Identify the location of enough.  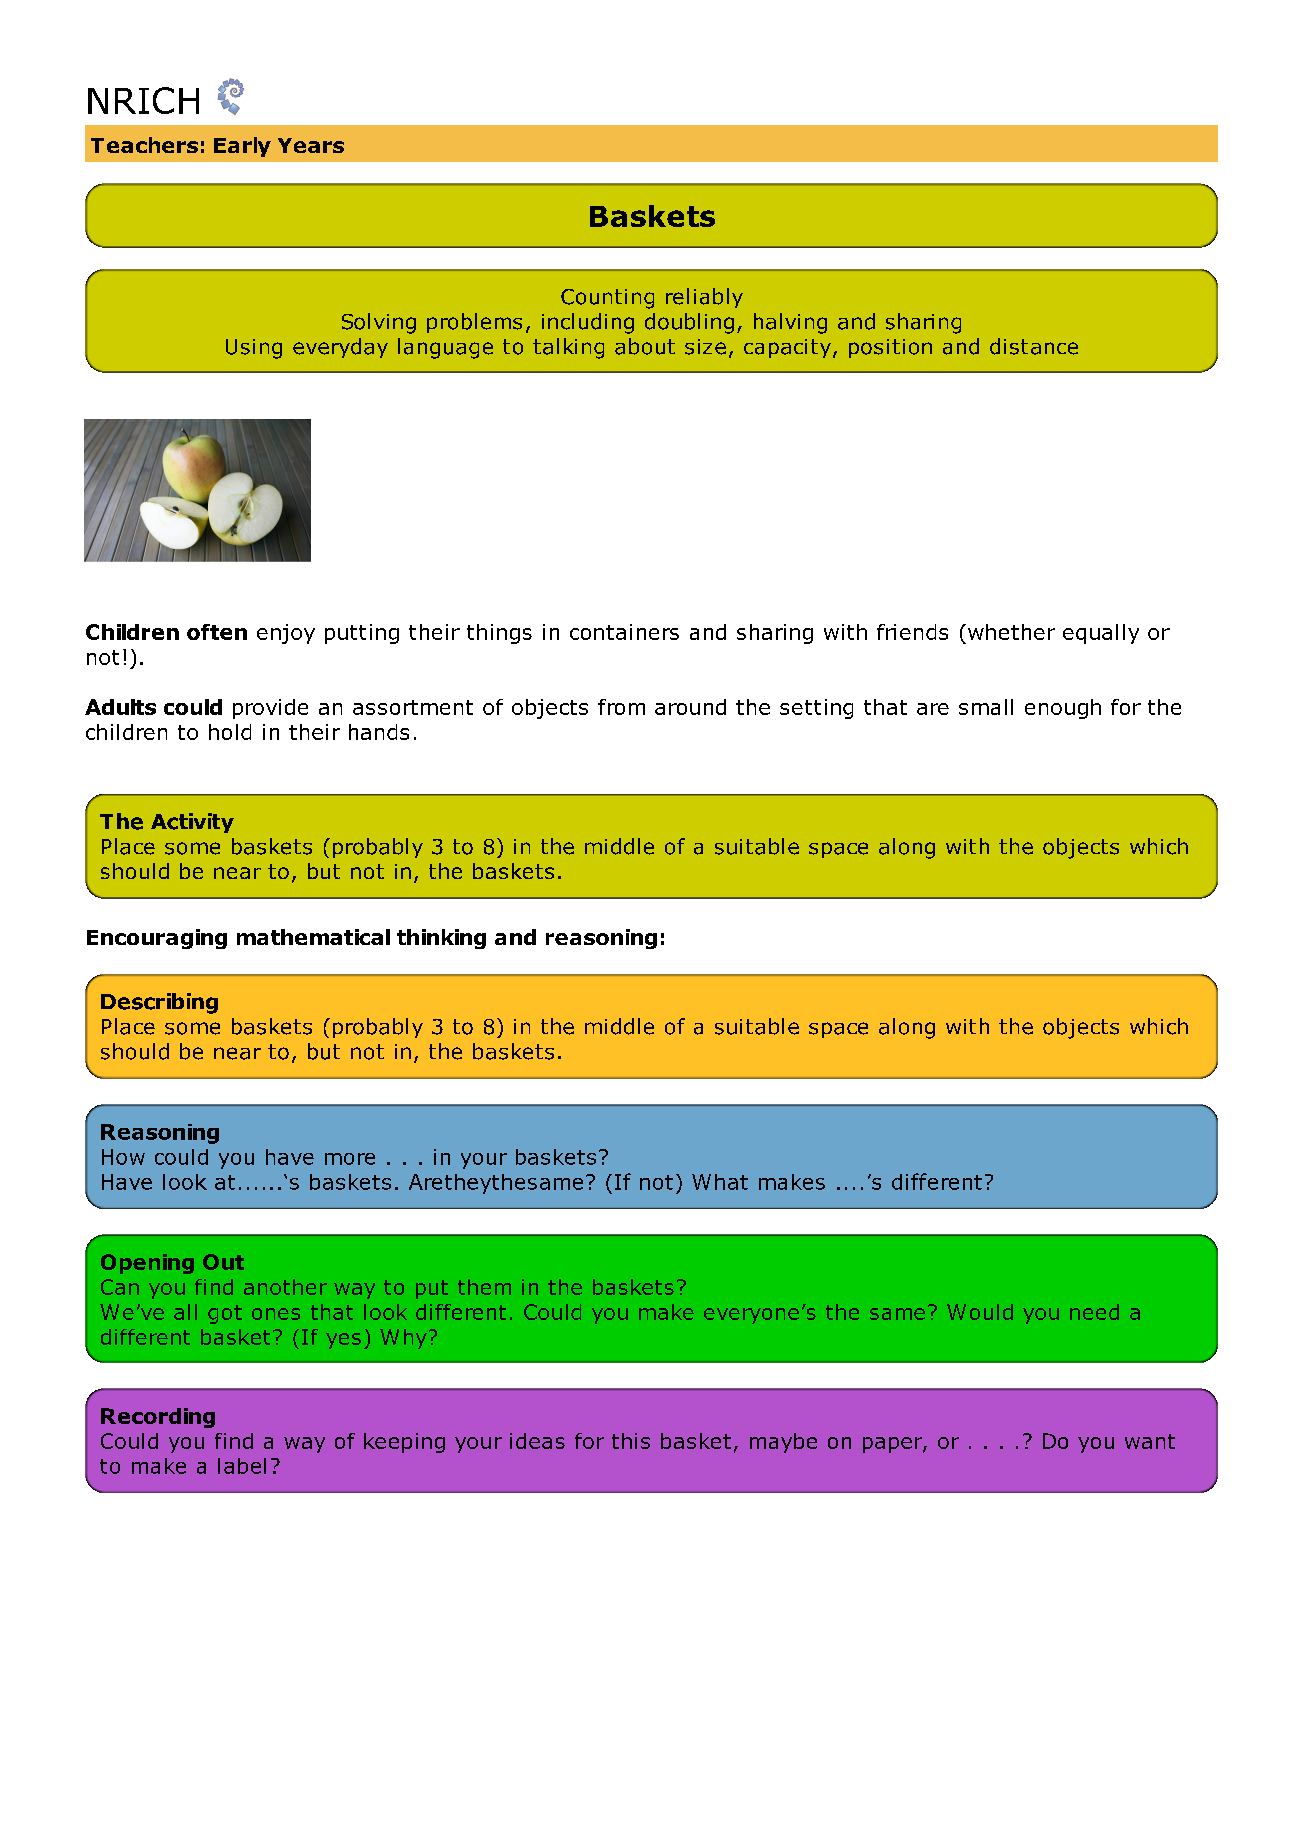
(1063, 709).
